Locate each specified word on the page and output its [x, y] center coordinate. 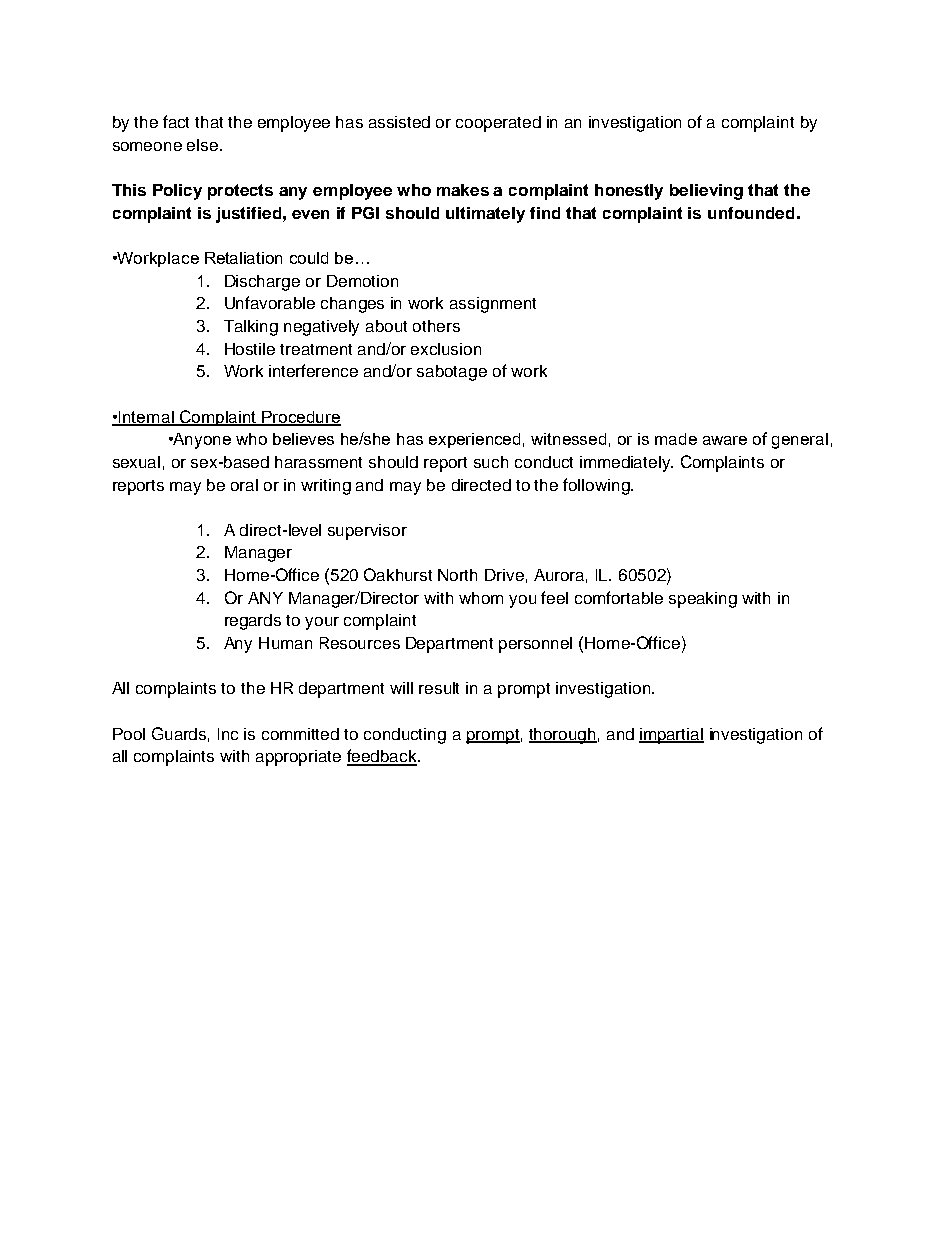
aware [725, 440]
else [204, 145]
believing [706, 192]
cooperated [498, 124]
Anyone [201, 441]
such [491, 462]
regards [253, 622]
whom [481, 598]
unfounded [751, 213]
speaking [703, 600]
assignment [493, 305]
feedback [383, 757]
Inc [228, 734]
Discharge [262, 283]
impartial [671, 736]
